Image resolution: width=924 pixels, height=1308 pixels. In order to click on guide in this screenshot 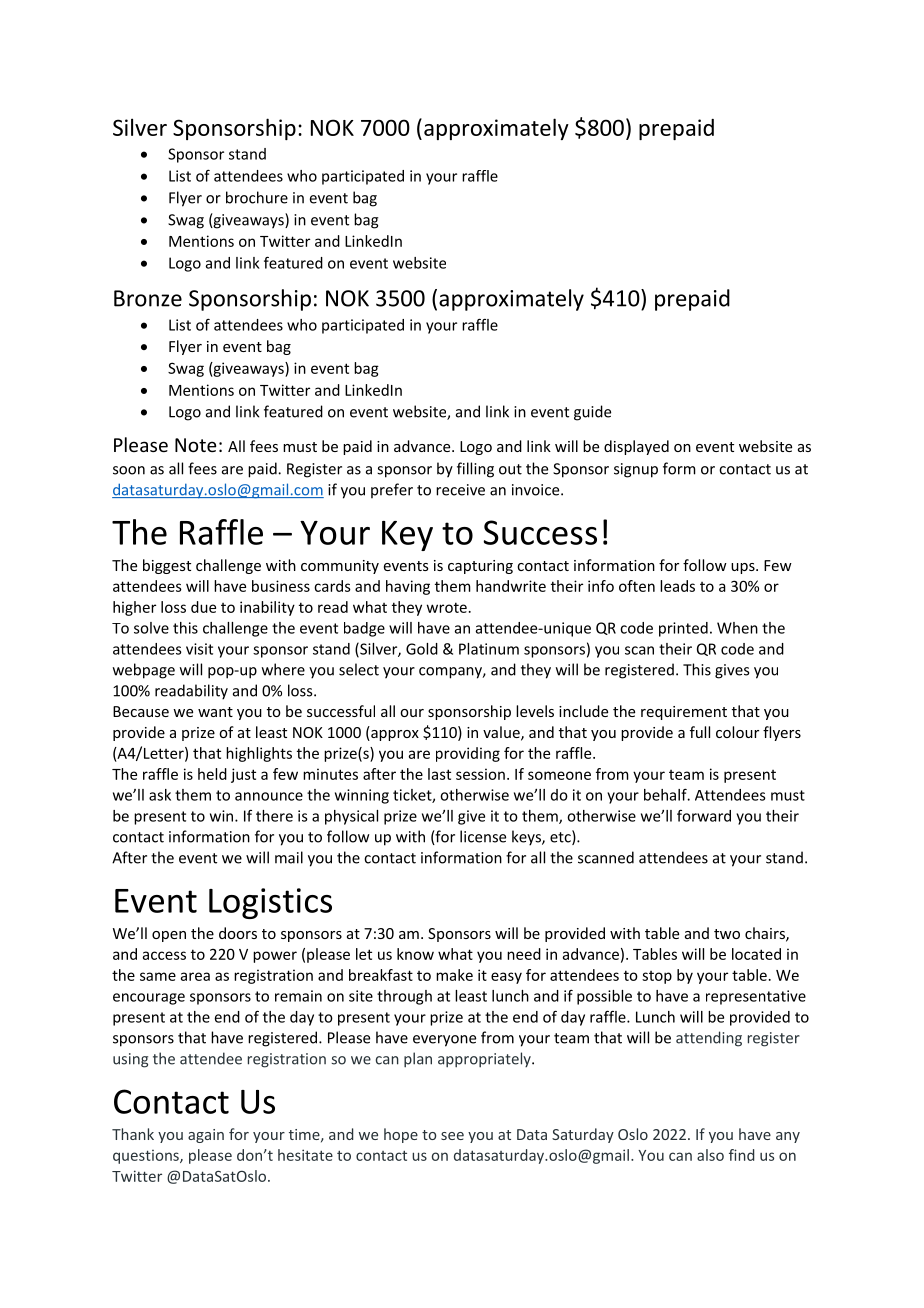, I will do `click(592, 413)`.
